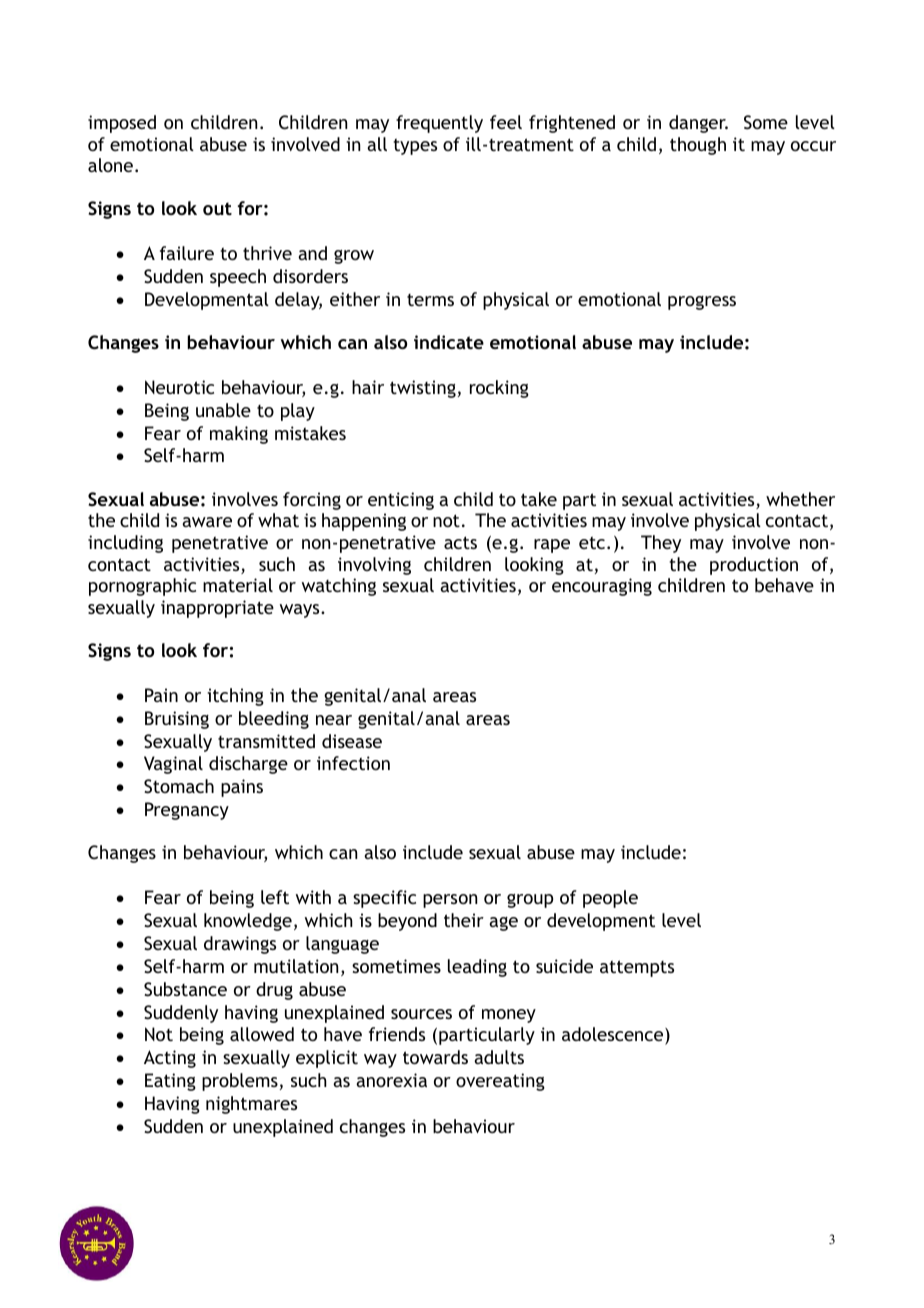  Describe the element at coordinates (460, 542) in the screenshot. I see `acts` at that location.
